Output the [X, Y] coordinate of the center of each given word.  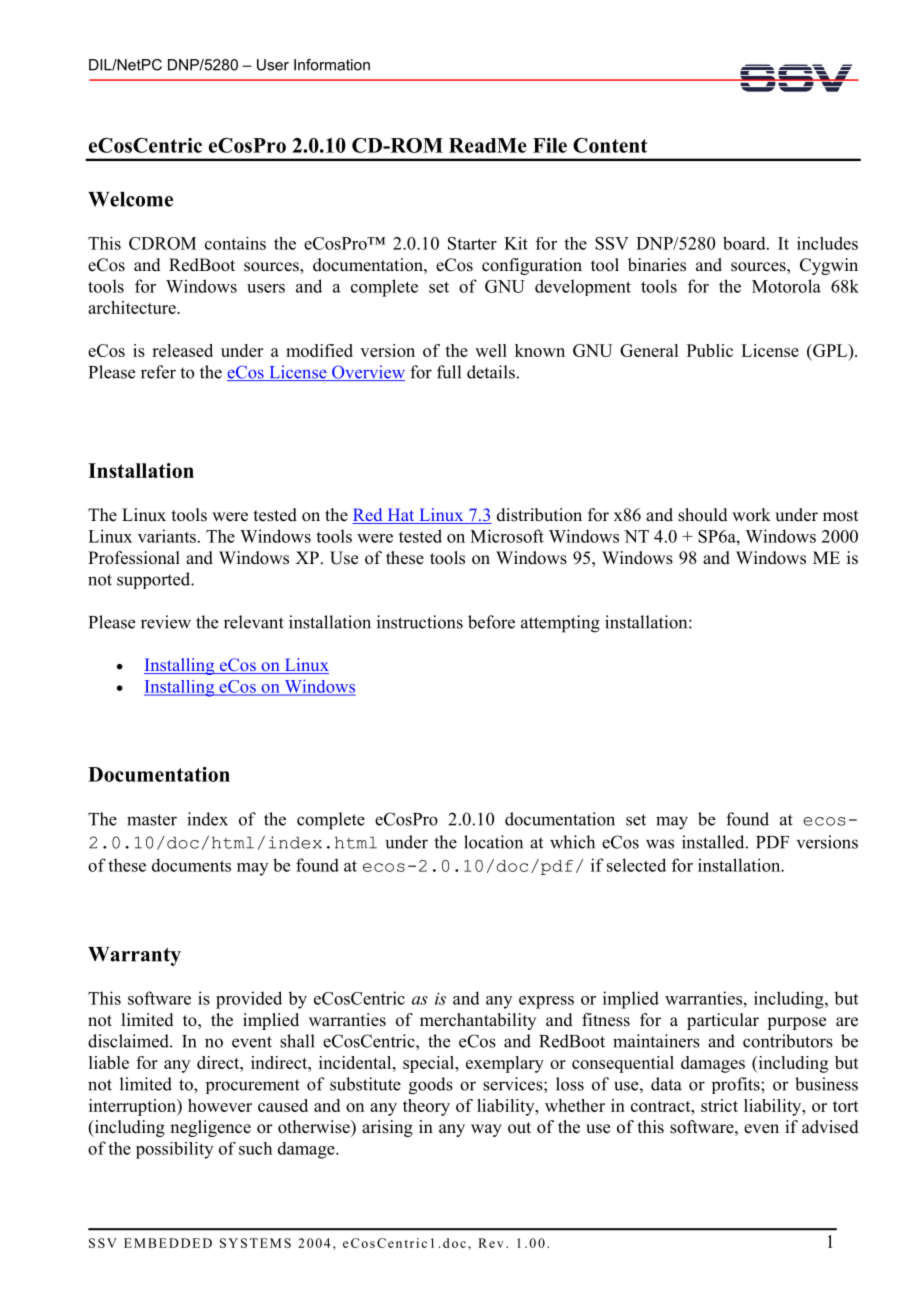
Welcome [130, 199]
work [751, 515]
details [491, 372]
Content [610, 145]
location [493, 842]
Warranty [134, 956]
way [486, 1130]
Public [710, 350]
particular [723, 1021]
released [182, 350]
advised [830, 1127]
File [550, 145]
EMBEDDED [168, 1243]
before [491, 622]
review [166, 622]
